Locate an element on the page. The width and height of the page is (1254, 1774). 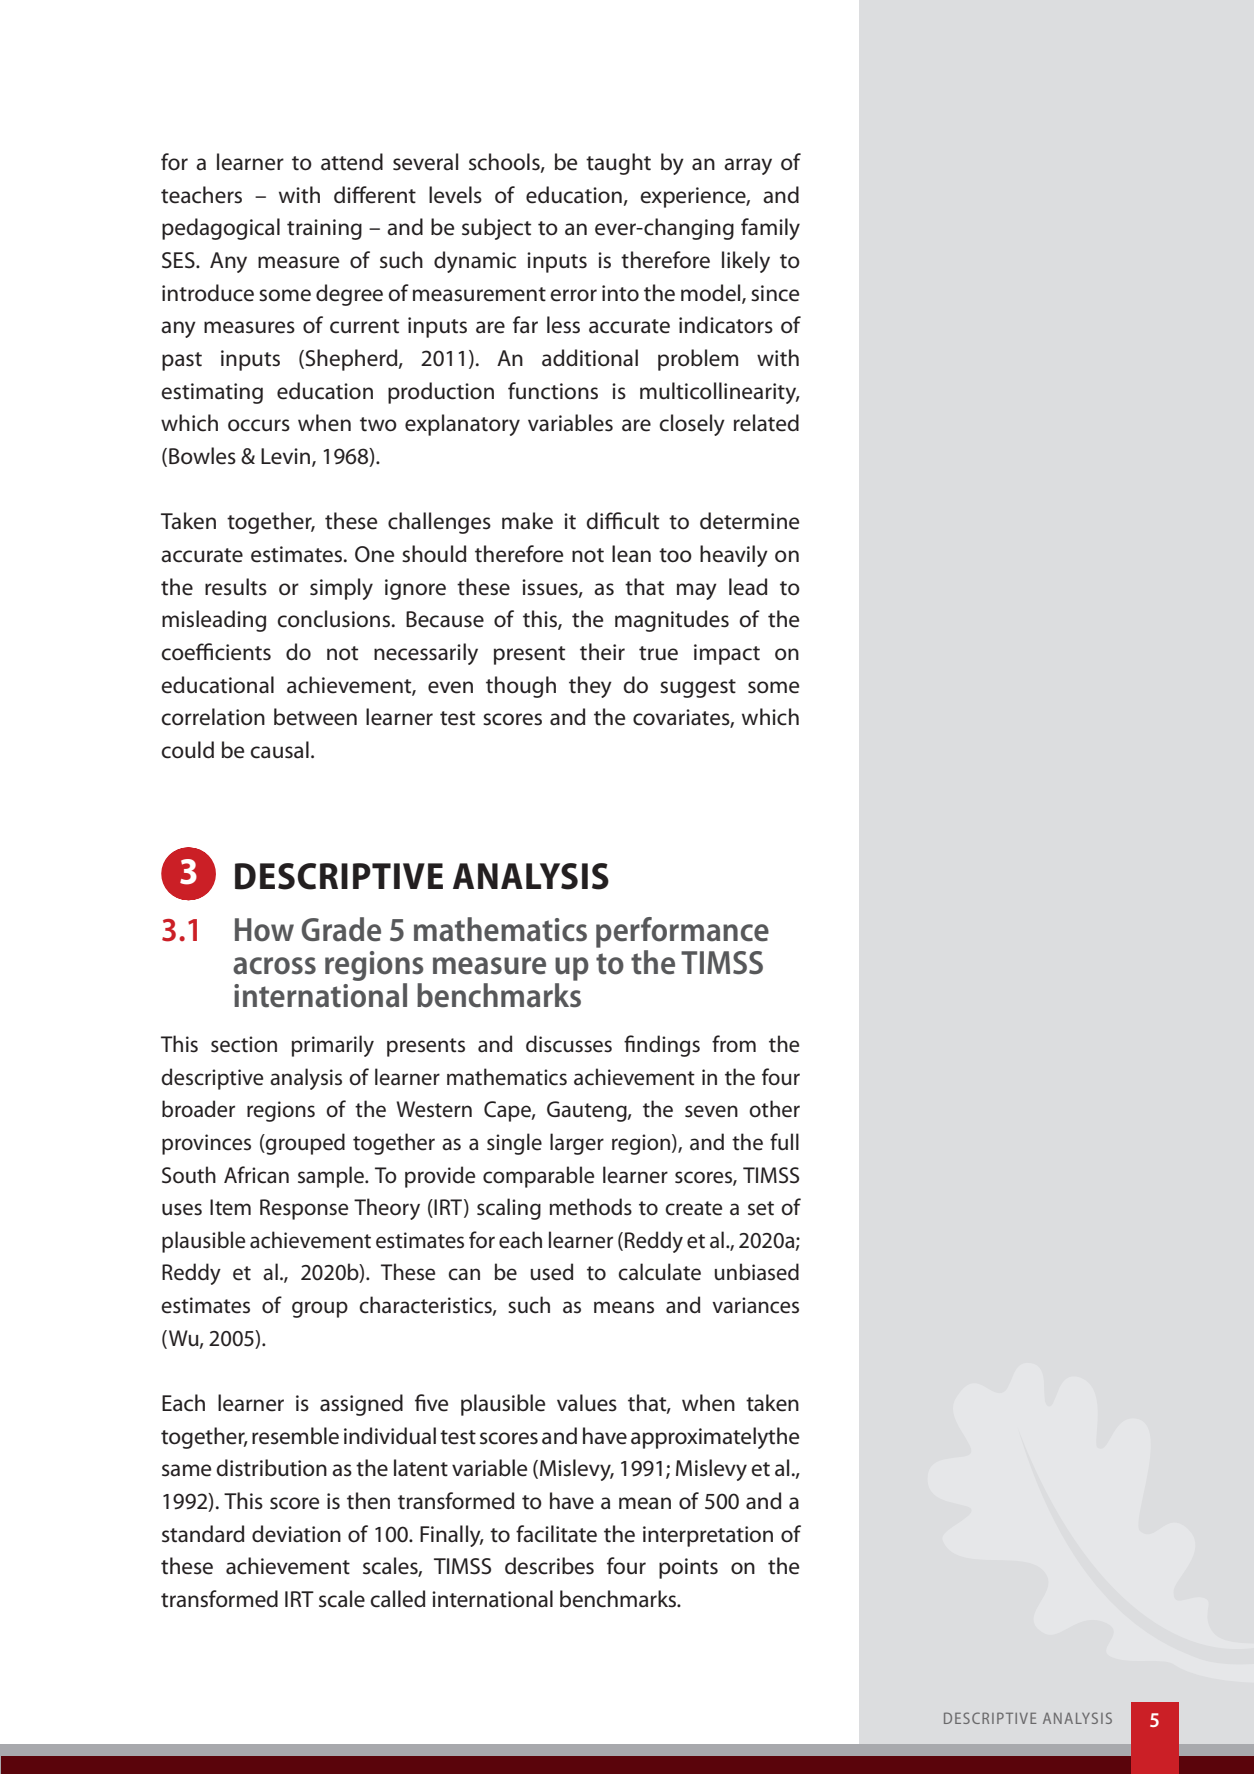
How is located at coordinates (264, 930).
